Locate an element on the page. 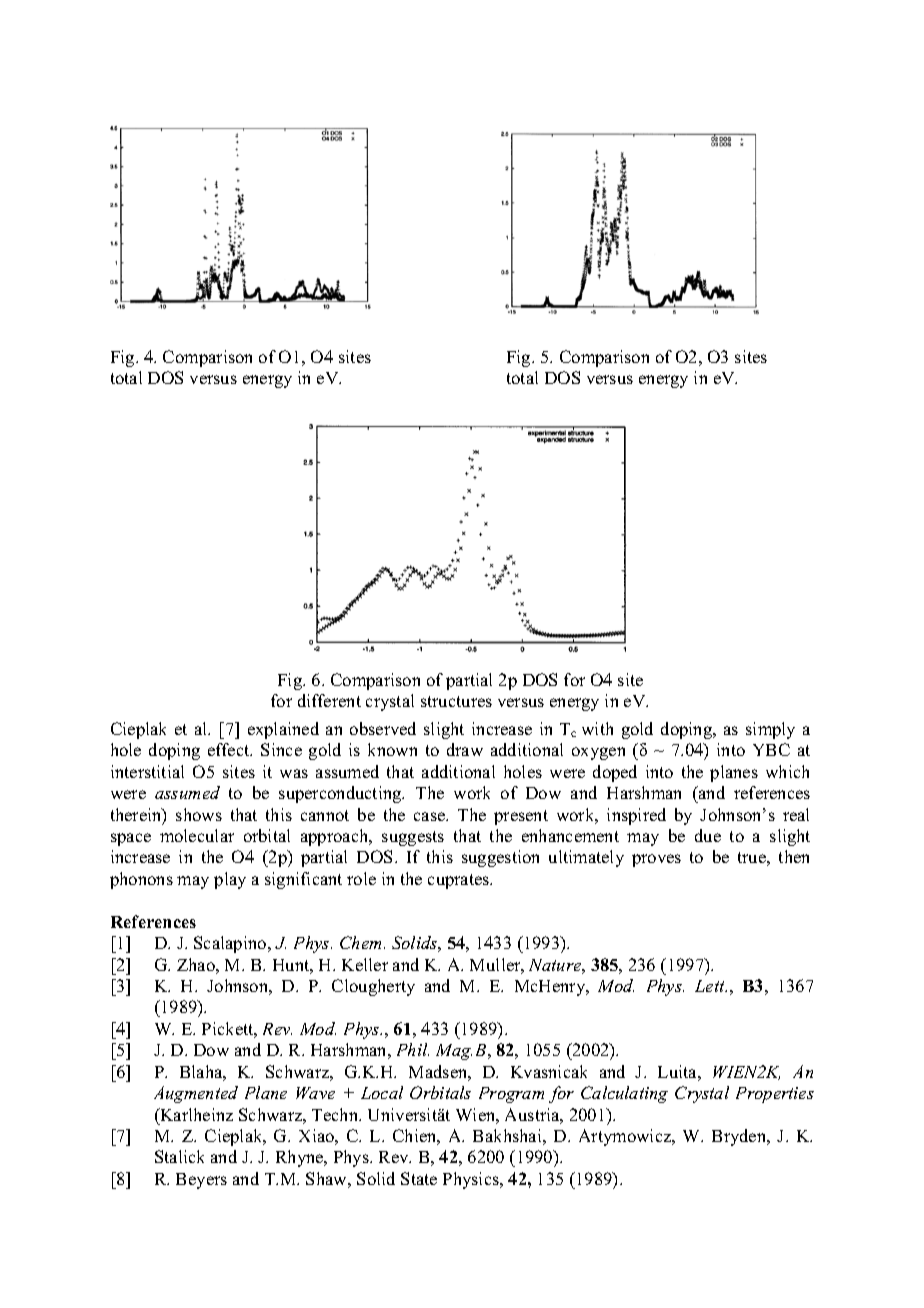 The height and width of the page is (1308, 924). case is located at coordinates (431, 816).
